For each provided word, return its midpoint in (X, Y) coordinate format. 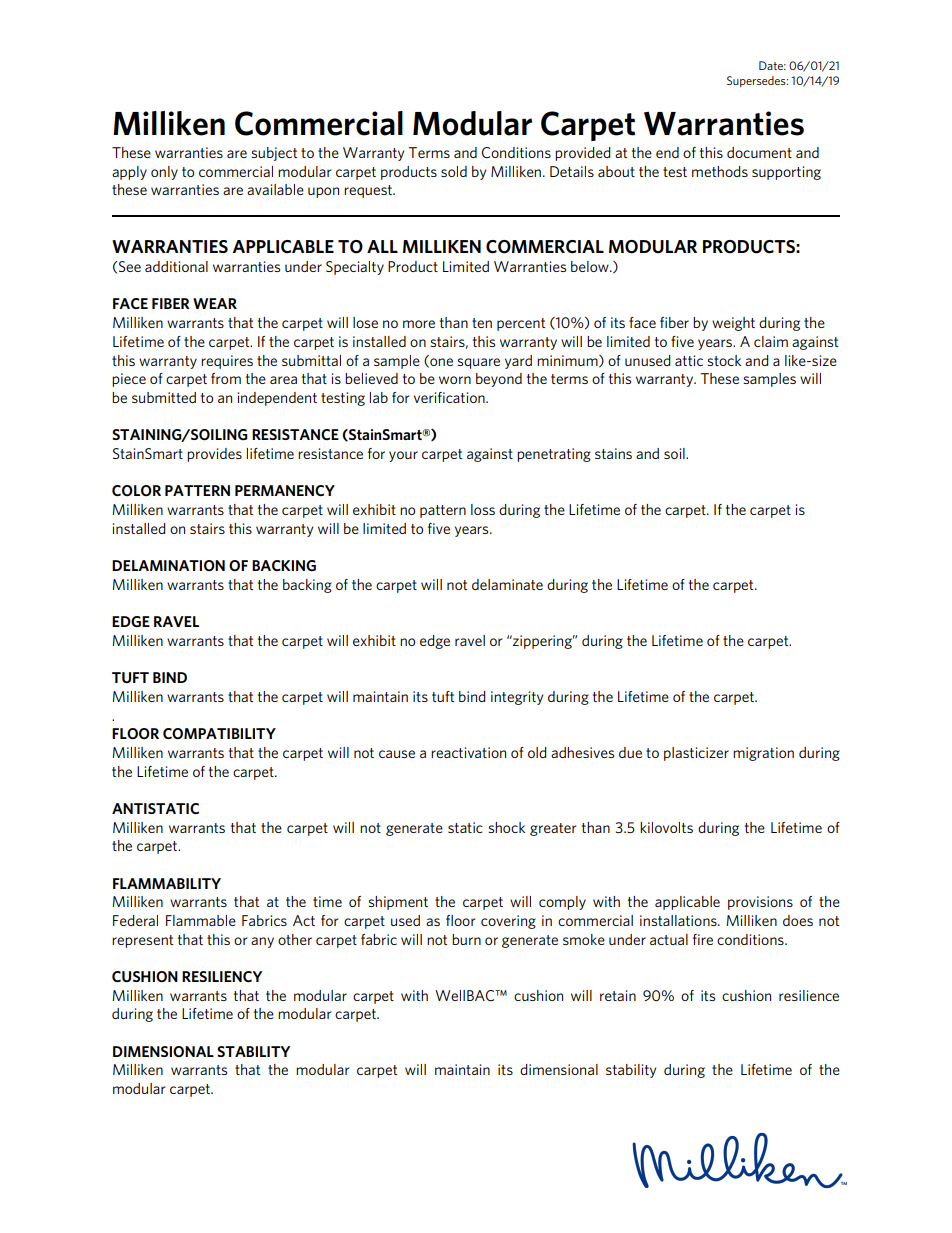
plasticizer (696, 754)
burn (466, 939)
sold (454, 171)
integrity (517, 698)
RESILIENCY (222, 976)
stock (724, 360)
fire (703, 939)
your (403, 456)
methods (720, 171)
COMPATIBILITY (219, 734)
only (164, 173)
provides (214, 455)
